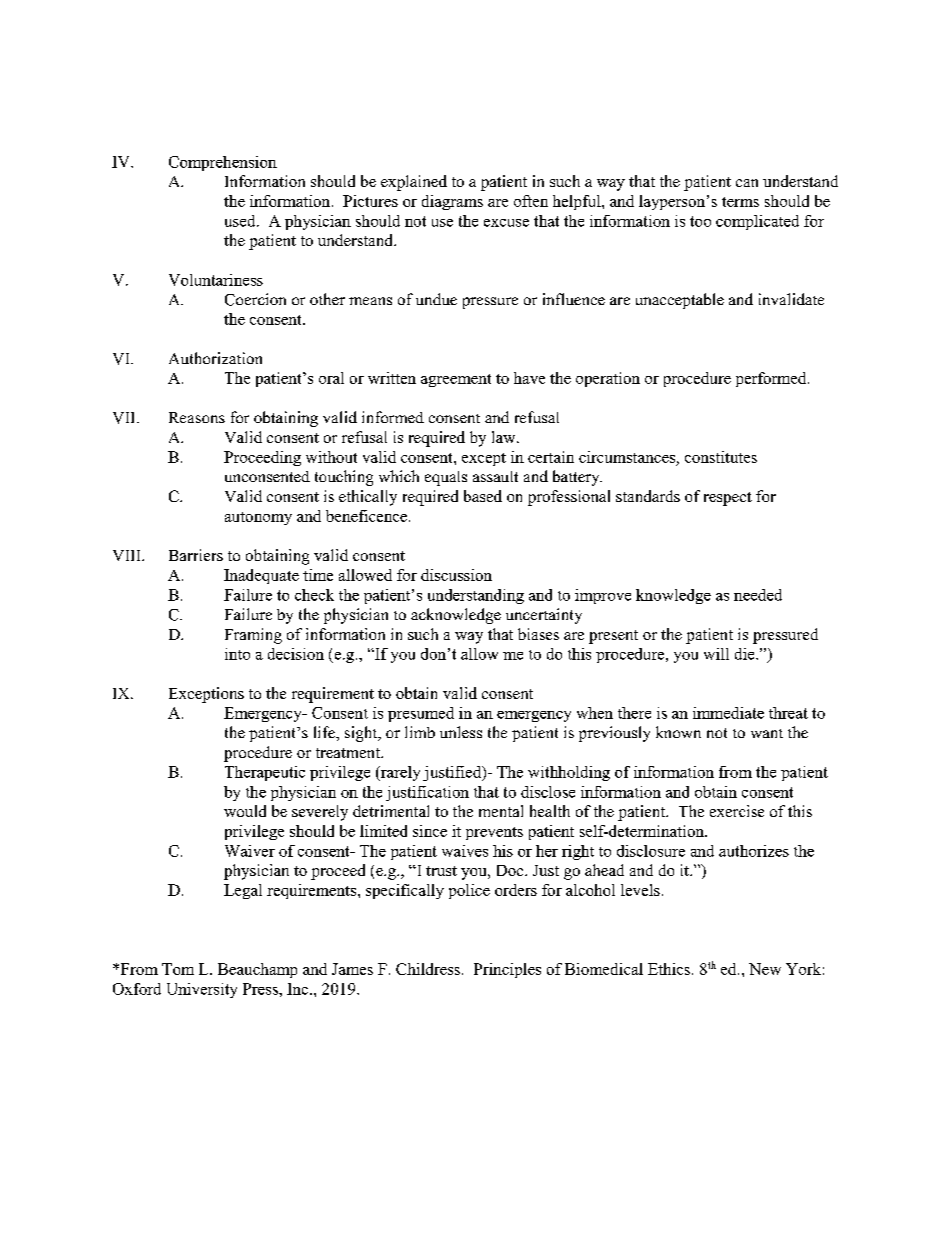 The height and width of the page is (1233, 952). Describe the element at coordinates (223, 163) in the page. I see `Comprehension` at that location.
